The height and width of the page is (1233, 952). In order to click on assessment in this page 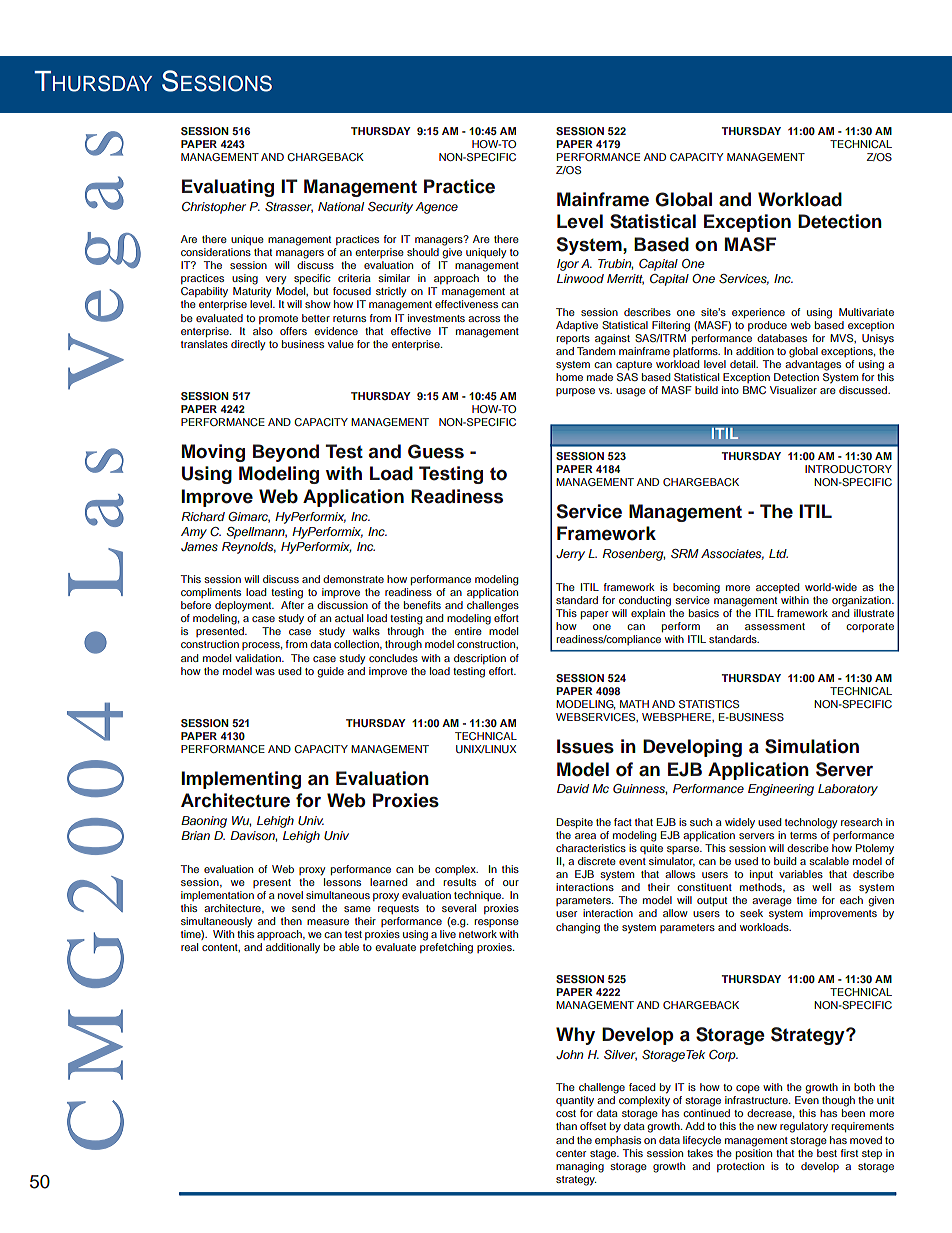, I will do `click(775, 626)`.
